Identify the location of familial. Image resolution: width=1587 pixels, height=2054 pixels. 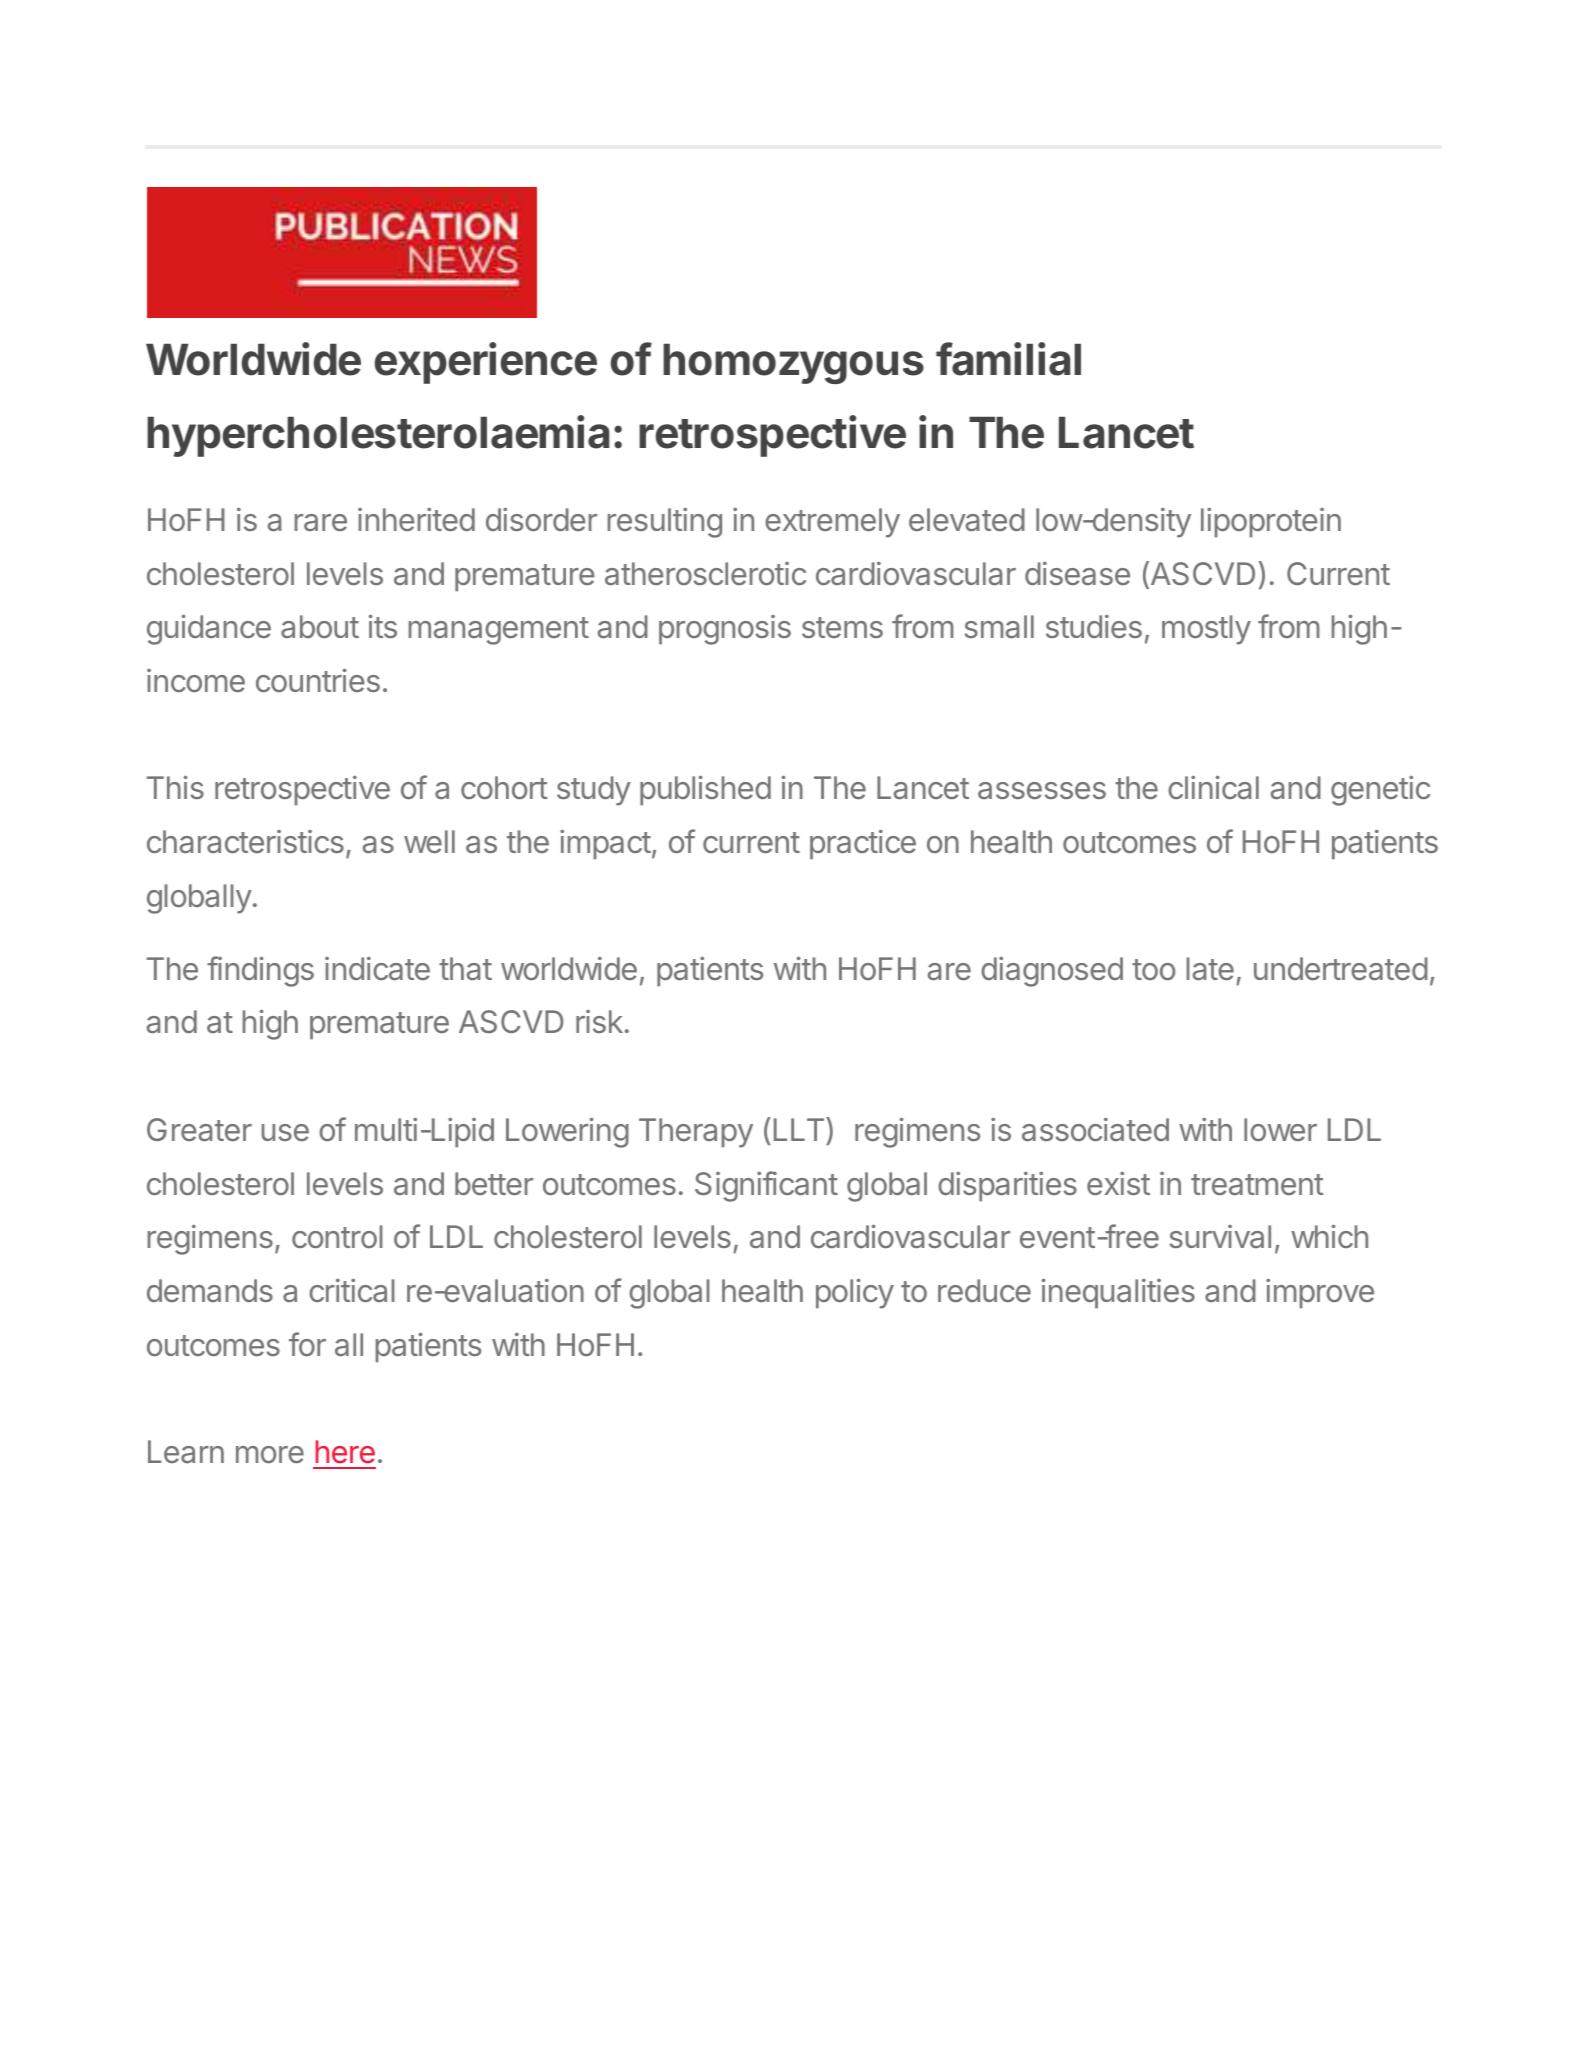
(1008, 359).
